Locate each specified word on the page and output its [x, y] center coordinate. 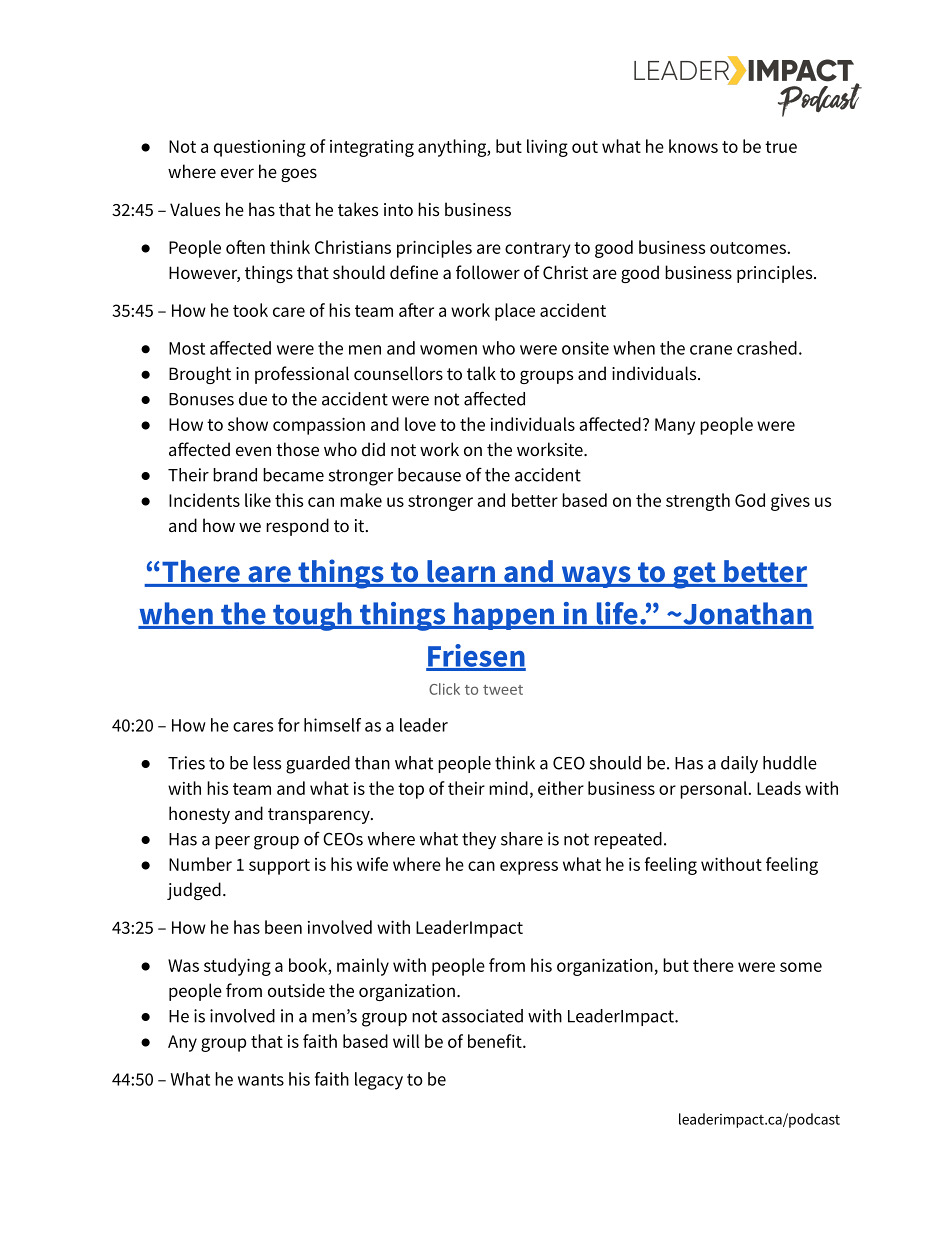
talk [481, 373]
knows [693, 146]
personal [714, 790]
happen [504, 616]
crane [711, 350]
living [547, 148]
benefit [496, 1041]
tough [312, 616]
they [479, 840]
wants [261, 1080]
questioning [260, 148]
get [694, 575]
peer [232, 842]
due [253, 399]
